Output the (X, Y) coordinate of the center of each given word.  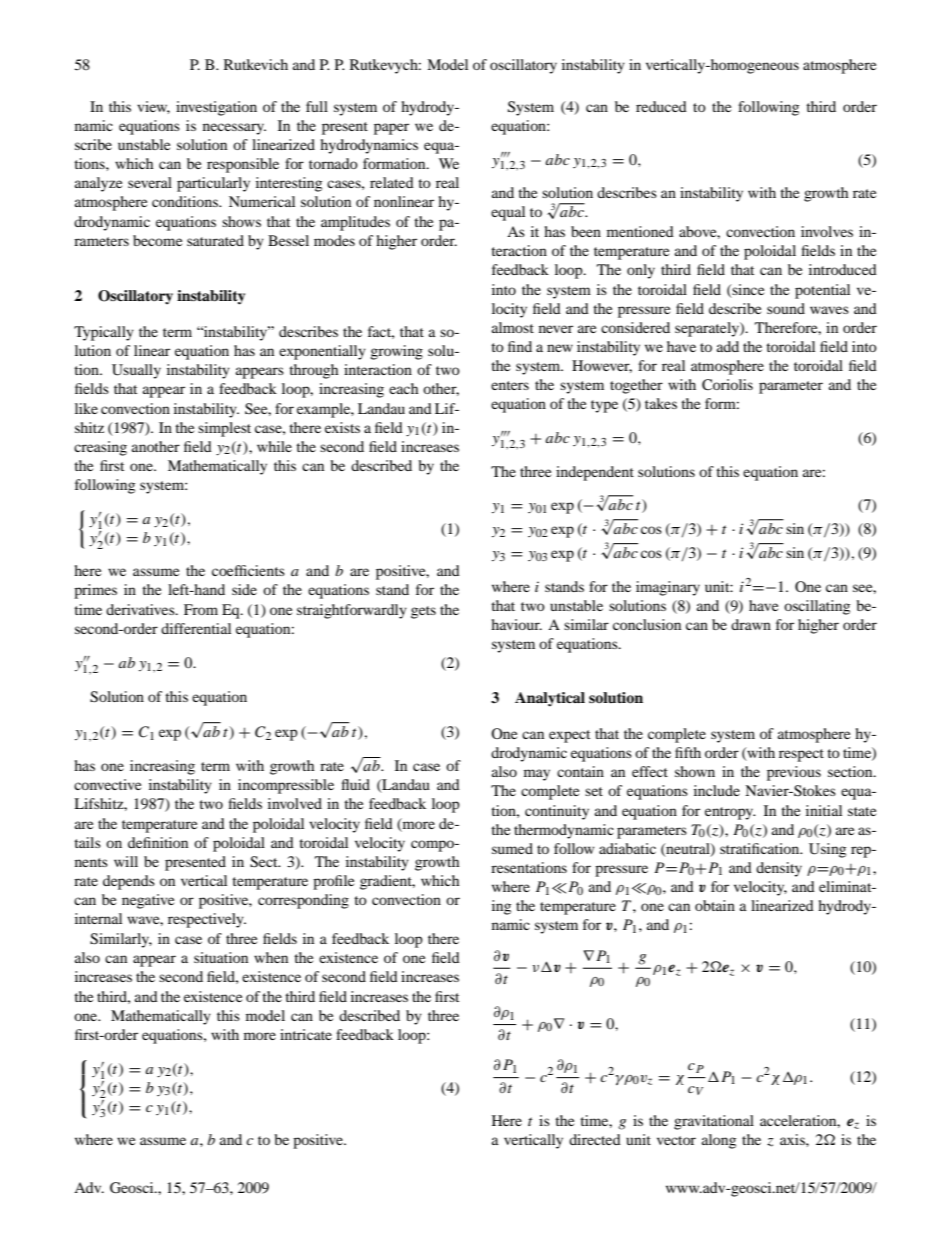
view (153, 107)
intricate (306, 1034)
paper (391, 129)
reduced (661, 106)
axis (793, 1139)
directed (595, 1139)
